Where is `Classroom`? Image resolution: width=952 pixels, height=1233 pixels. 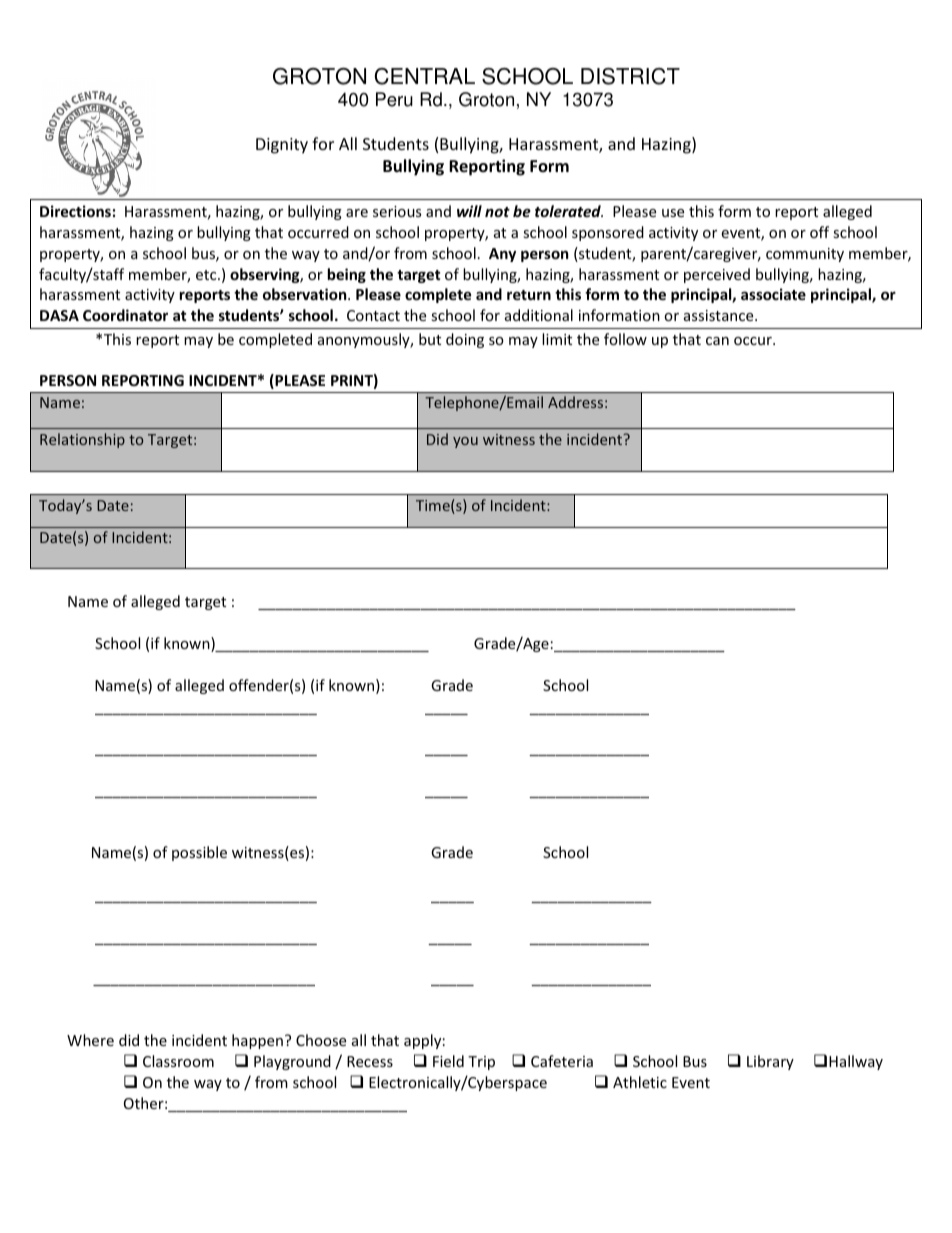
Classroom is located at coordinates (178, 1061).
